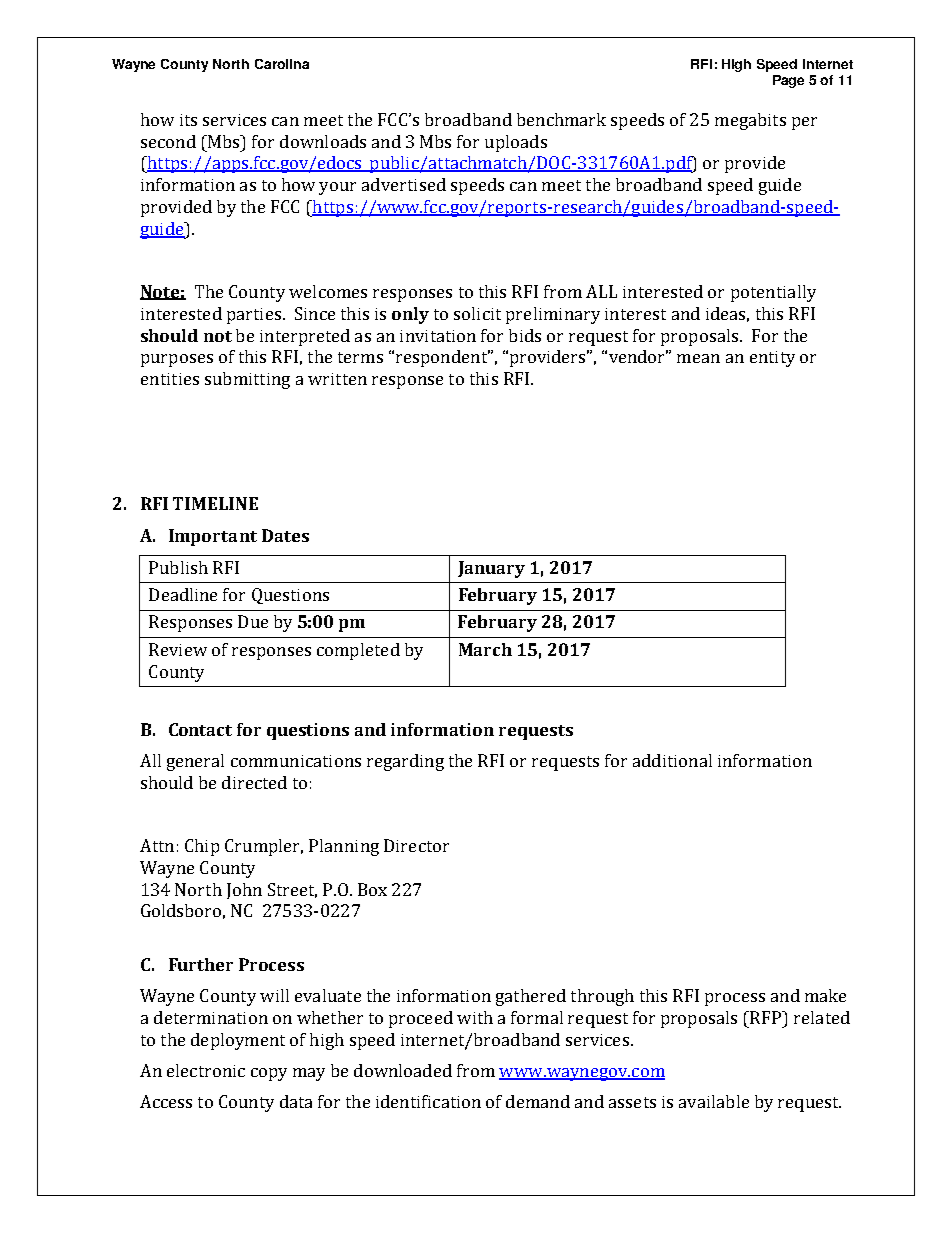 Image resolution: width=952 pixels, height=1233 pixels. What do you see at coordinates (247, 380) in the screenshot?
I see `submitting` at bounding box center [247, 380].
